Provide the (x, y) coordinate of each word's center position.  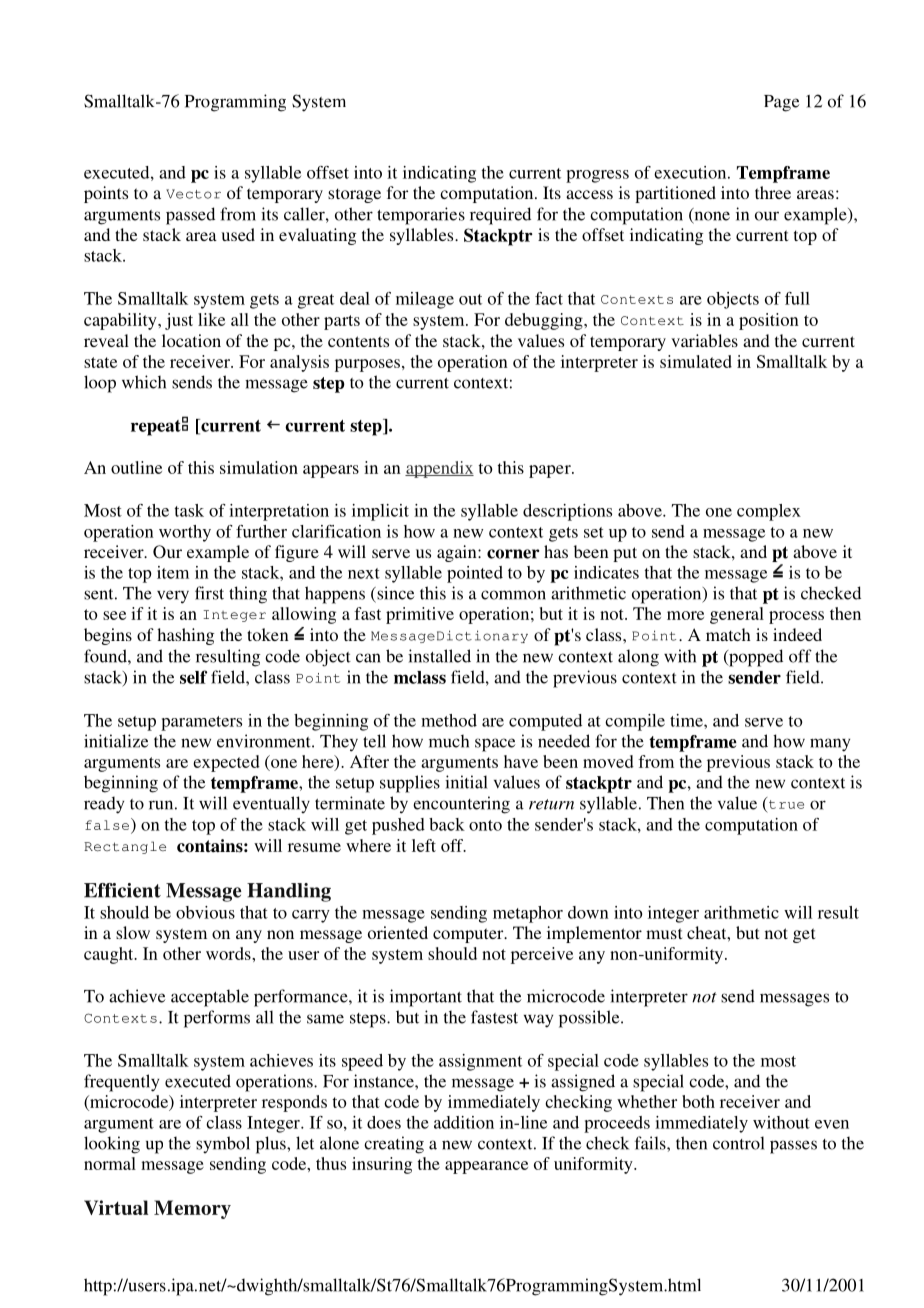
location (191, 340)
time (687, 720)
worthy (185, 533)
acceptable (210, 998)
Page (781, 103)
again (458, 553)
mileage (425, 300)
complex (769, 512)
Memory (192, 1209)
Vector (193, 194)
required (500, 216)
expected (226, 763)
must (664, 933)
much (449, 741)
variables (704, 340)
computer (469, 935)
